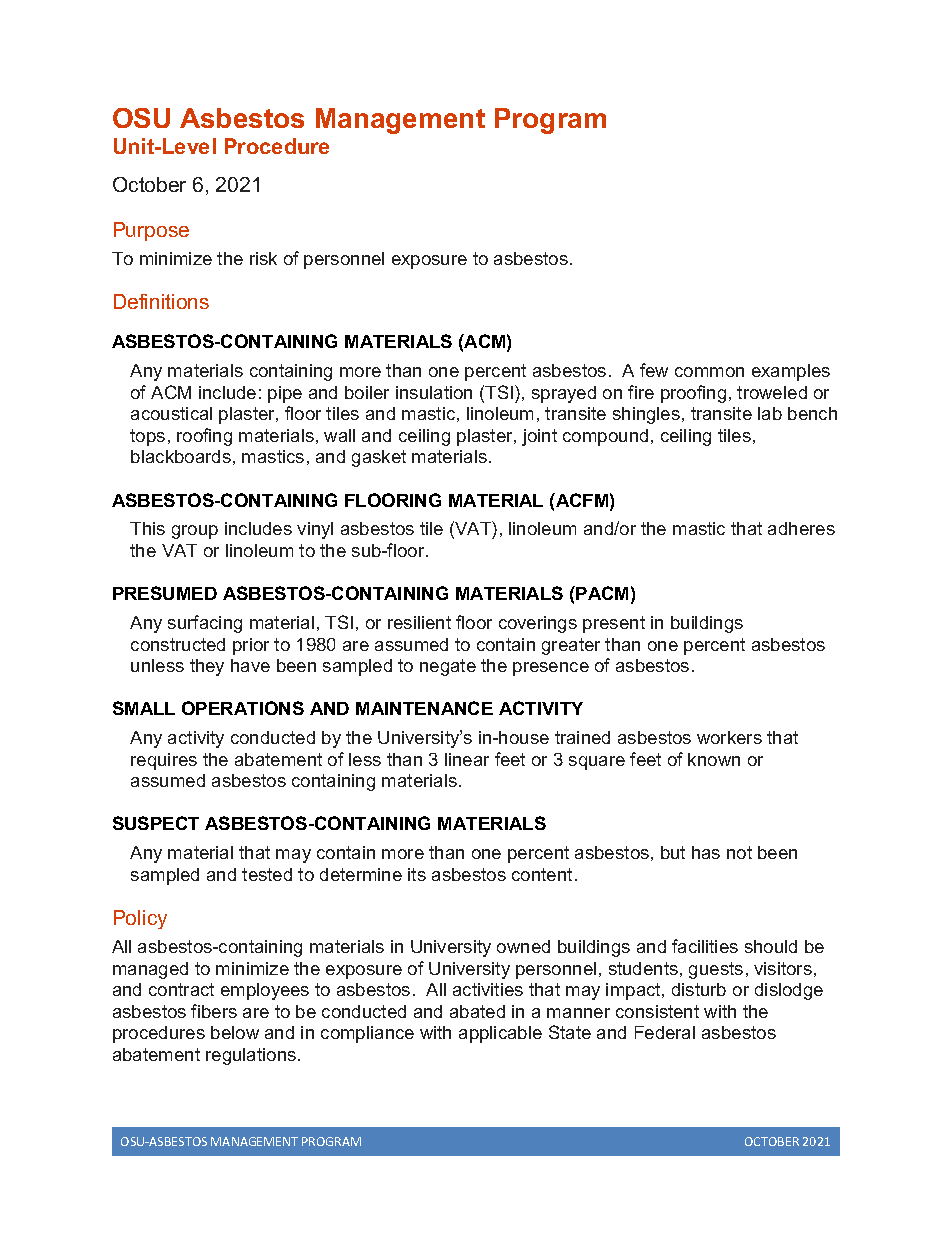  What do you see at coordinates (263, 258) in the screenshot?
I see `risk` at bounding box center [263, 258].
